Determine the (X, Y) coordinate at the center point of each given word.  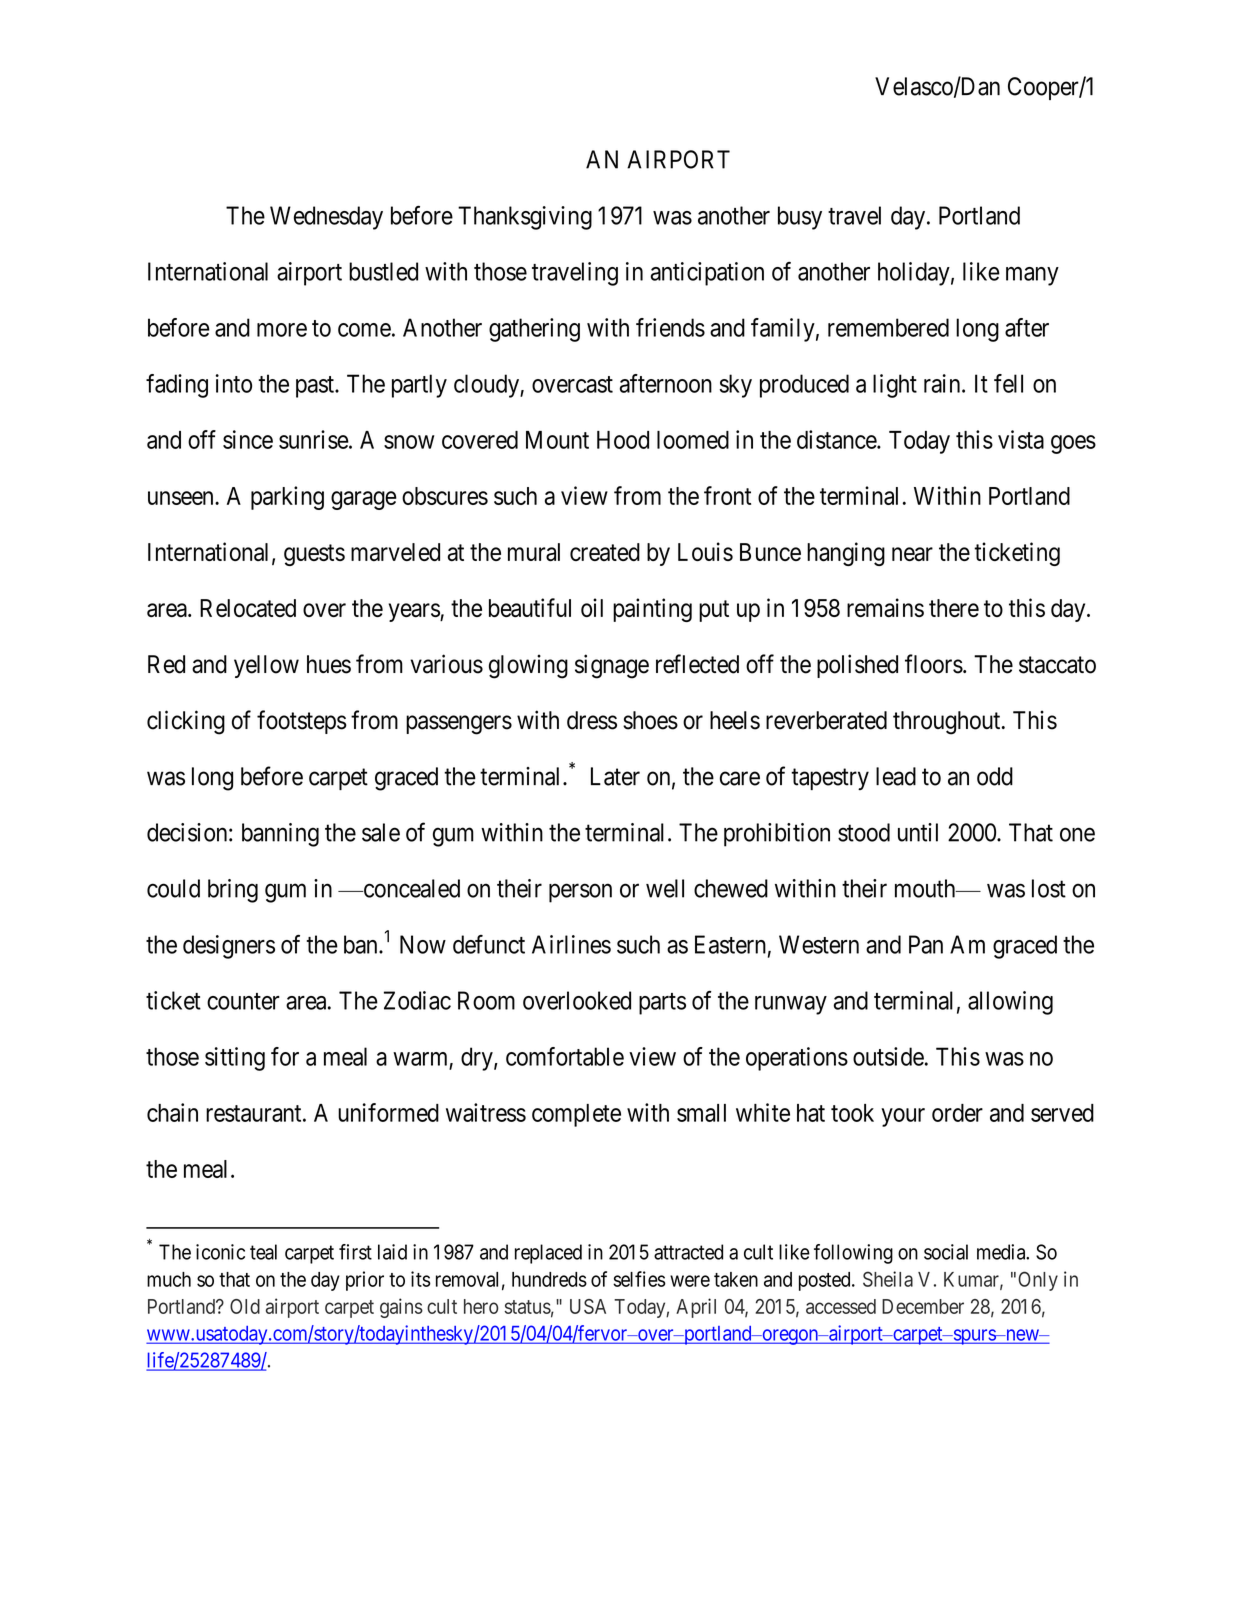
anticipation (707, 274)
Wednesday (326, 218)
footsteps (302, 722)
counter (243, 1001)
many (1032, 276)
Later (615, 776)
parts (662, 1004)
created (605, 552)
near (912, 554)
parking (287, 498)
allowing (1010, 1003)
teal (263, 1252)
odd (995, 776)
